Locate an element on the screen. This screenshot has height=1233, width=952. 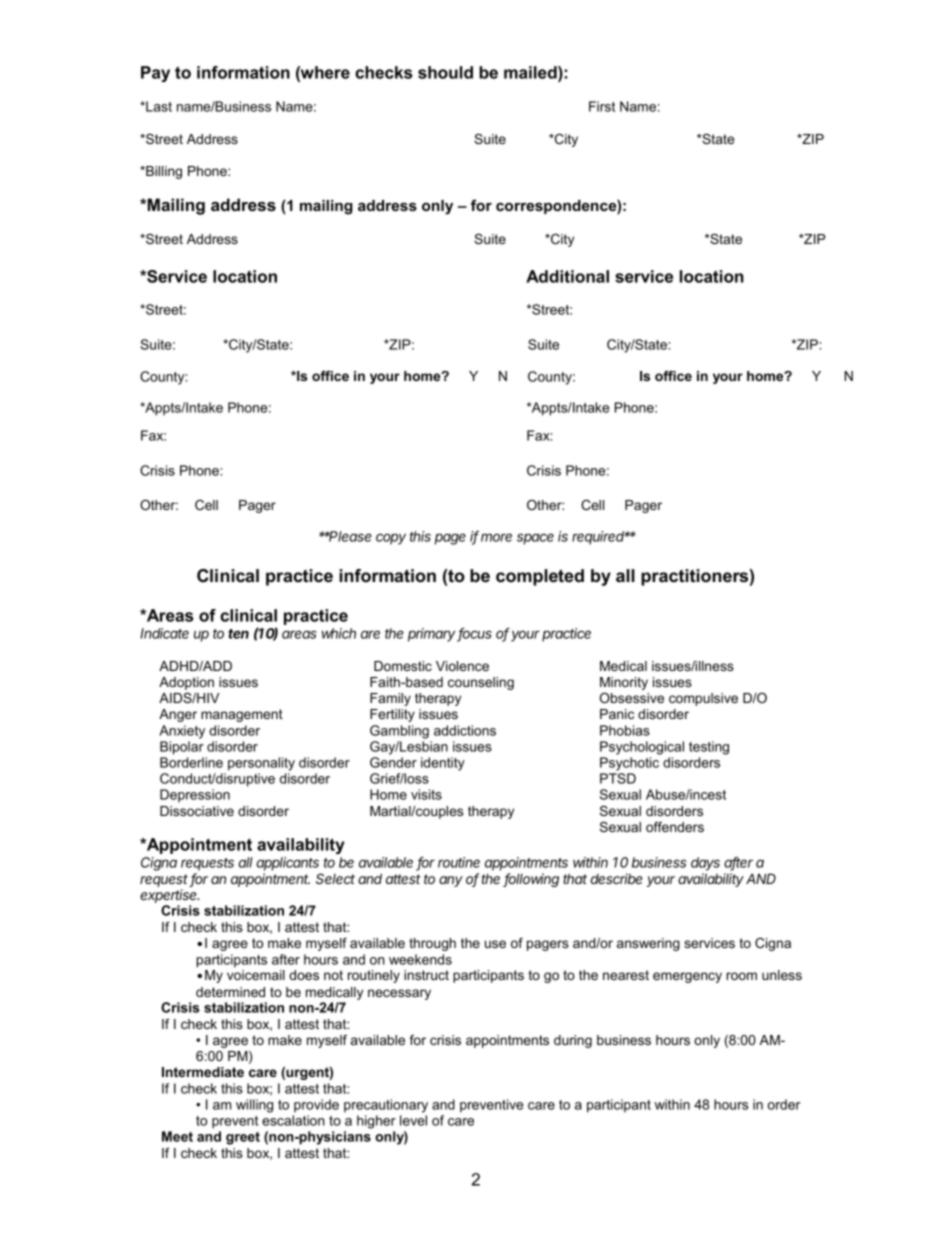
more is located at coordinates (496, 537).
